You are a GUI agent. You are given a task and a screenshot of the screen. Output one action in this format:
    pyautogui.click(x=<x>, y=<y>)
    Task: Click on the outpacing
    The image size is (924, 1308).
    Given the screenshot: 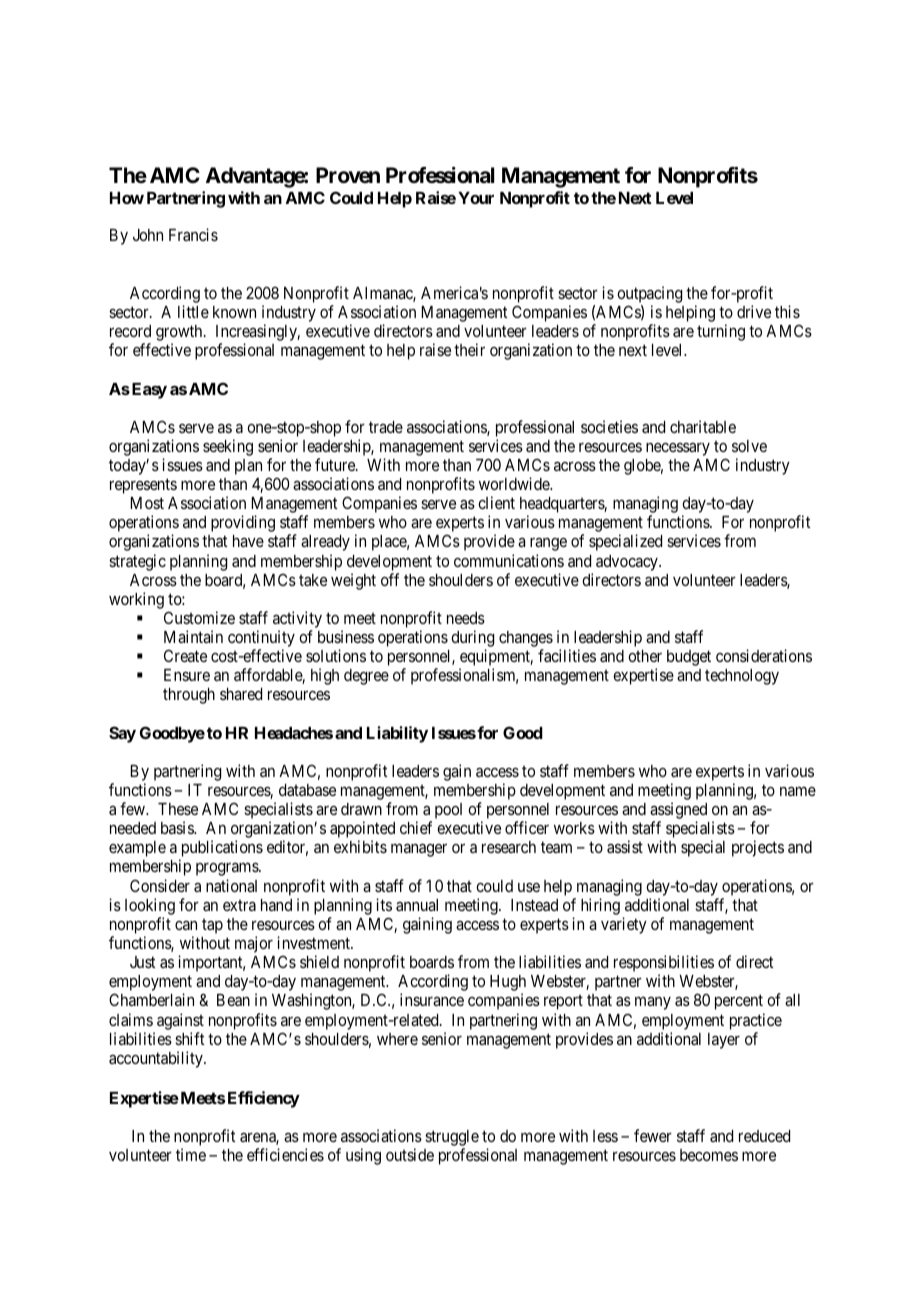 What is the action you would take?
    pyautogui.click(x=649, y=294)
